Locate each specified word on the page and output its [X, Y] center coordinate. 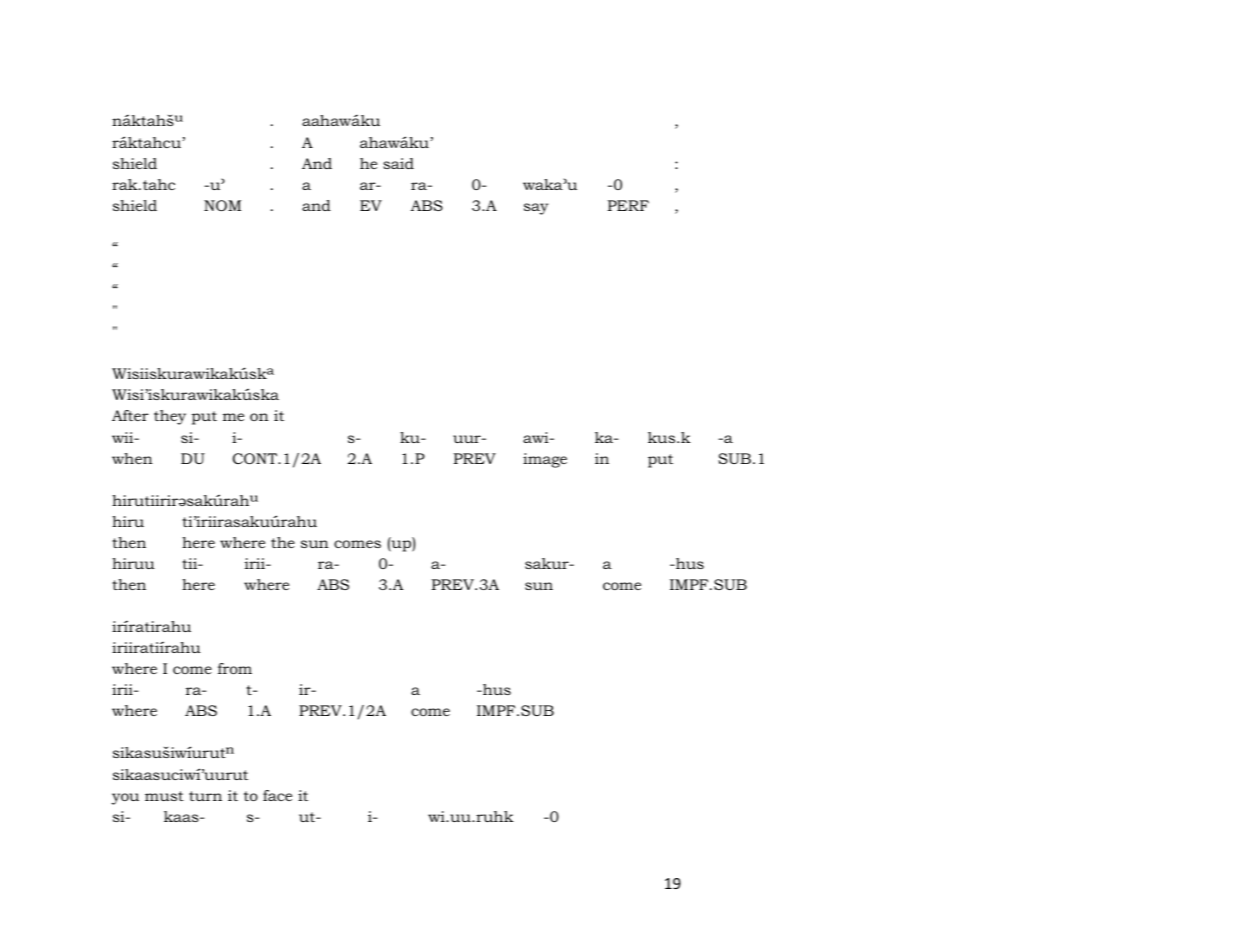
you [125, 799]
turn [205, 796]
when [132, 458]
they [170, 417]
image [545, 460]
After [130, 415]
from [235, 668]
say [536, 209]
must [164, 796]
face [277, 795]
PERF [628, 205]
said [398, 163]
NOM [222, 205]
